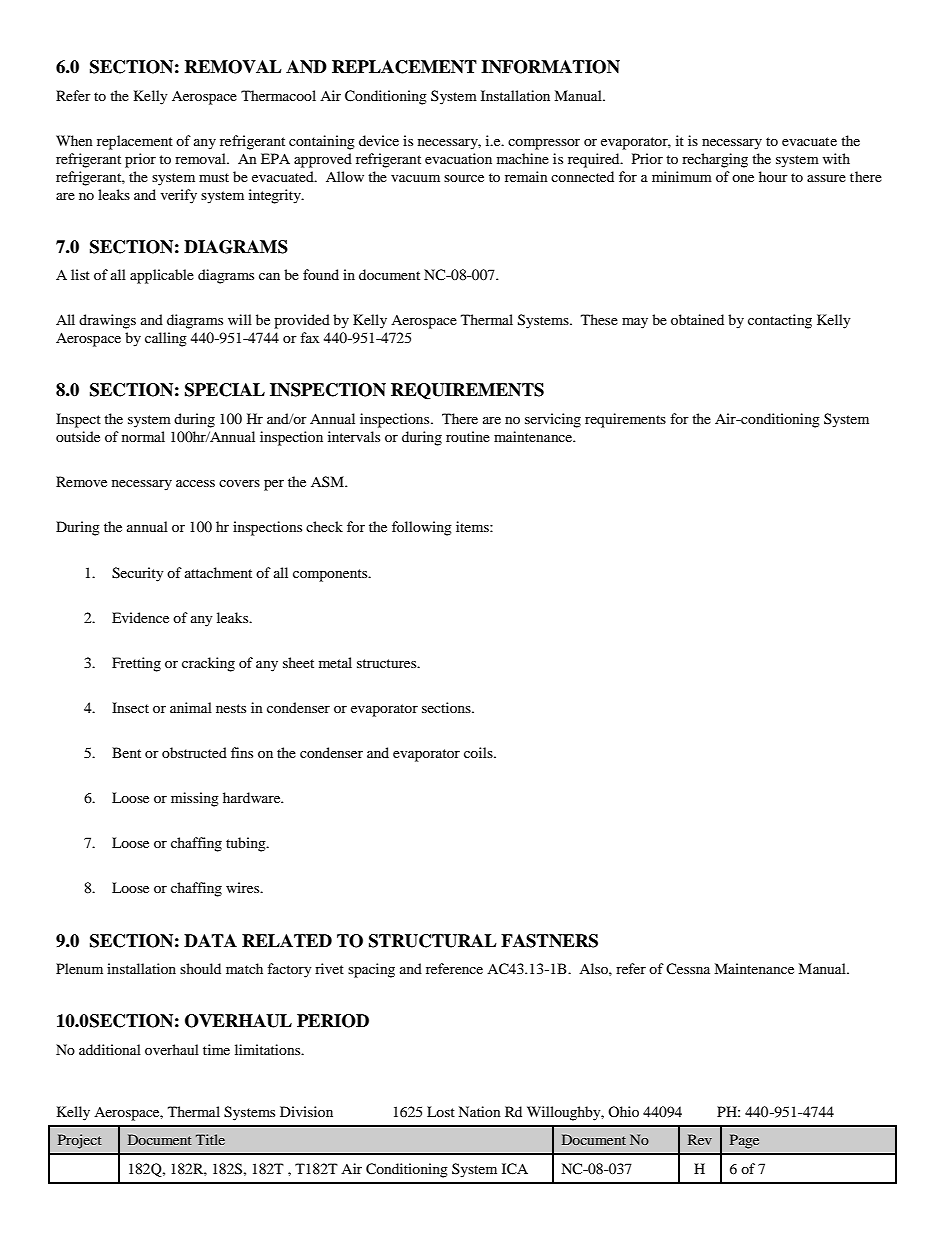 This image has width=952, height=1233. What do you see at coordinates (688, 968) in the image?
I see `Cessna` at bounding box center [688, 968].
